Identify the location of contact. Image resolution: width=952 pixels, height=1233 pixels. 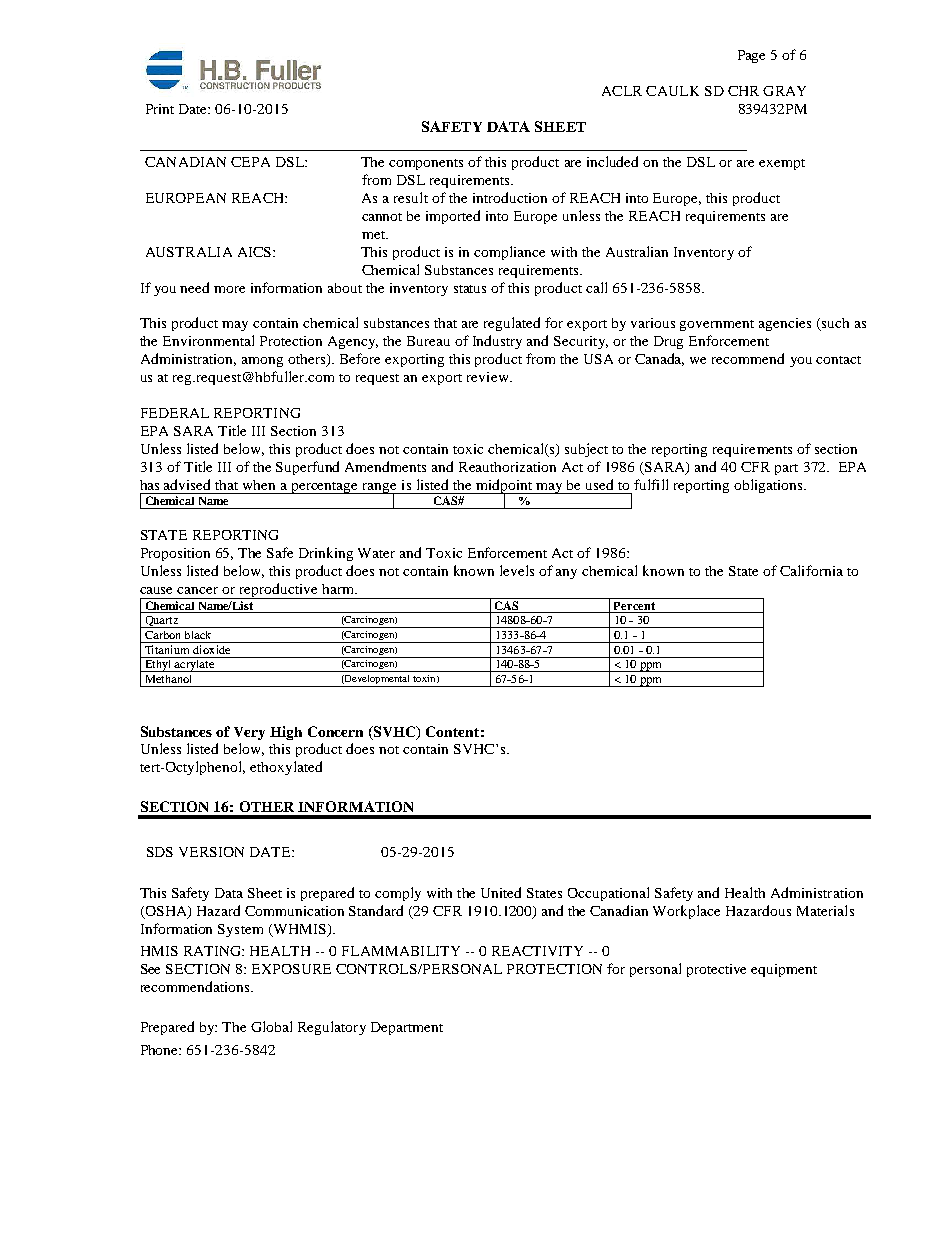
(838, 360).
